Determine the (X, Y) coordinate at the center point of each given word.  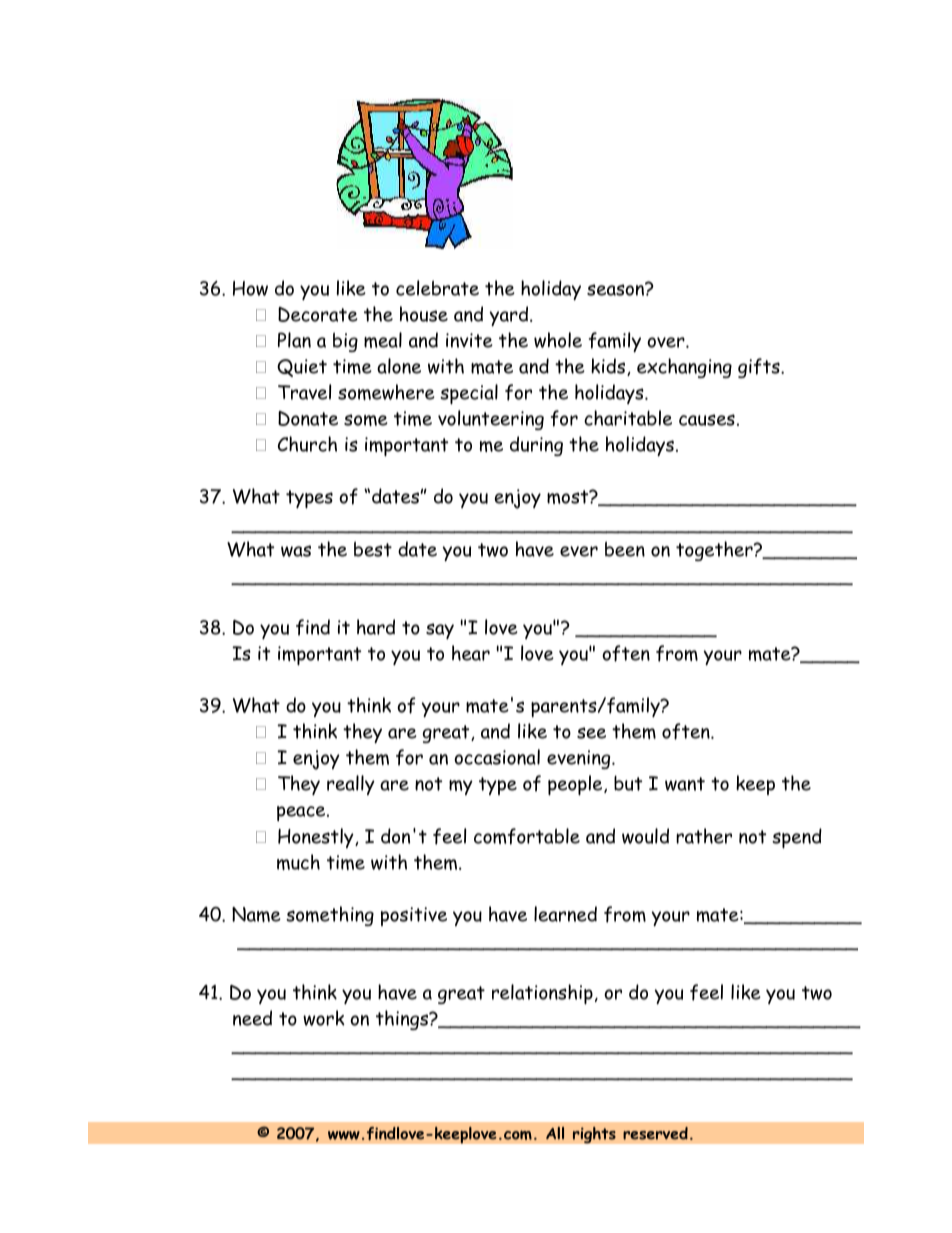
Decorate (318, 314)
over (667, 342)
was (296, 551)
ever (579, 551)
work (324, 1018)
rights (594, 1135)
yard (510, 316)
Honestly (317, 838)
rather (704, 836)
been (625, 549)
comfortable (527, 836)
